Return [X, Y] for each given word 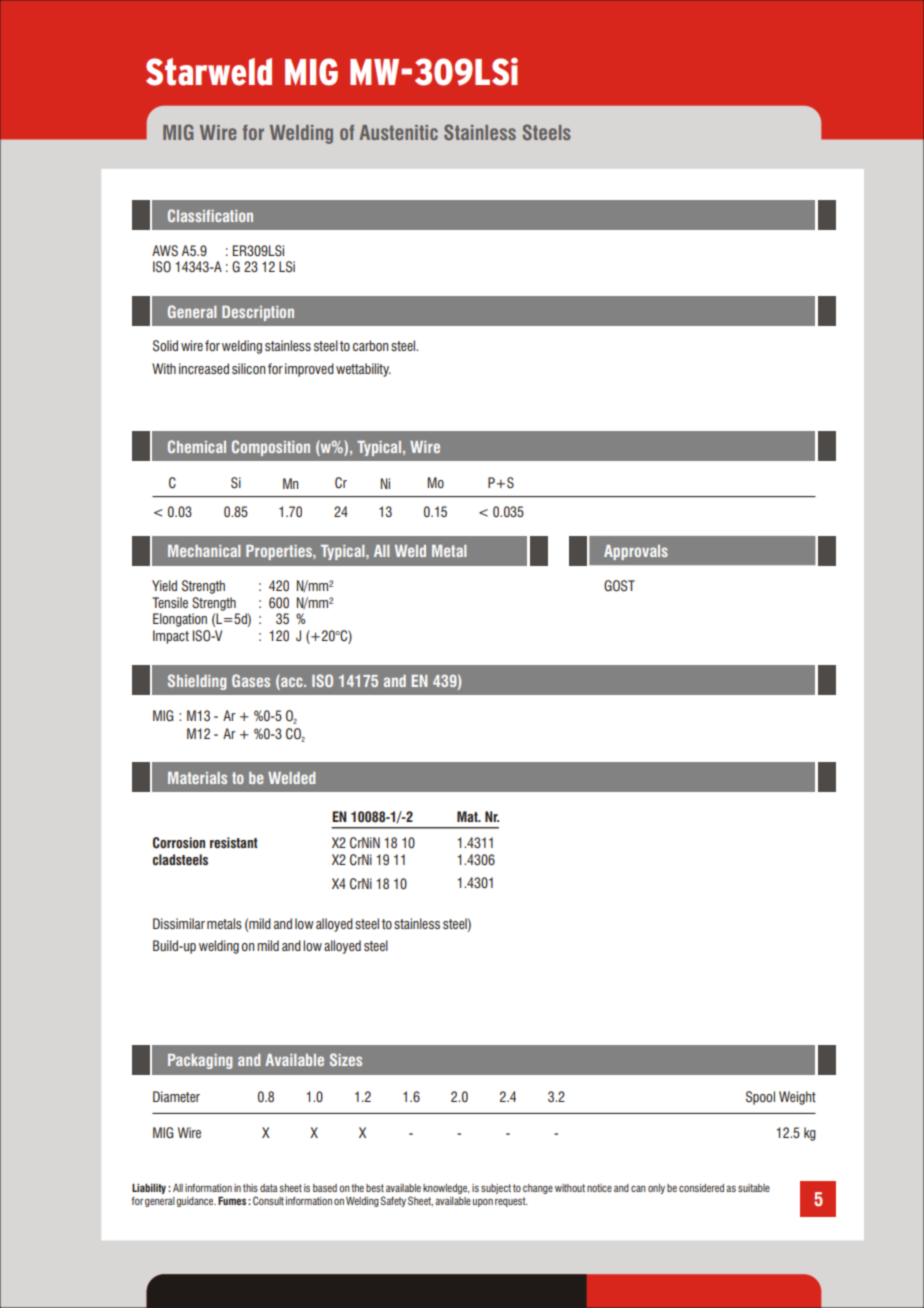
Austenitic [398, 132]
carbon [370, 345]
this [250, 1188]
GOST [619, 586]
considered [701, 1188]
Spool [760, 1098]
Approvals [636, 552]
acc [292, 681]
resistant [234, 842]
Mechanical [204, 551]
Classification [210, 215]
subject [496, 1189]
